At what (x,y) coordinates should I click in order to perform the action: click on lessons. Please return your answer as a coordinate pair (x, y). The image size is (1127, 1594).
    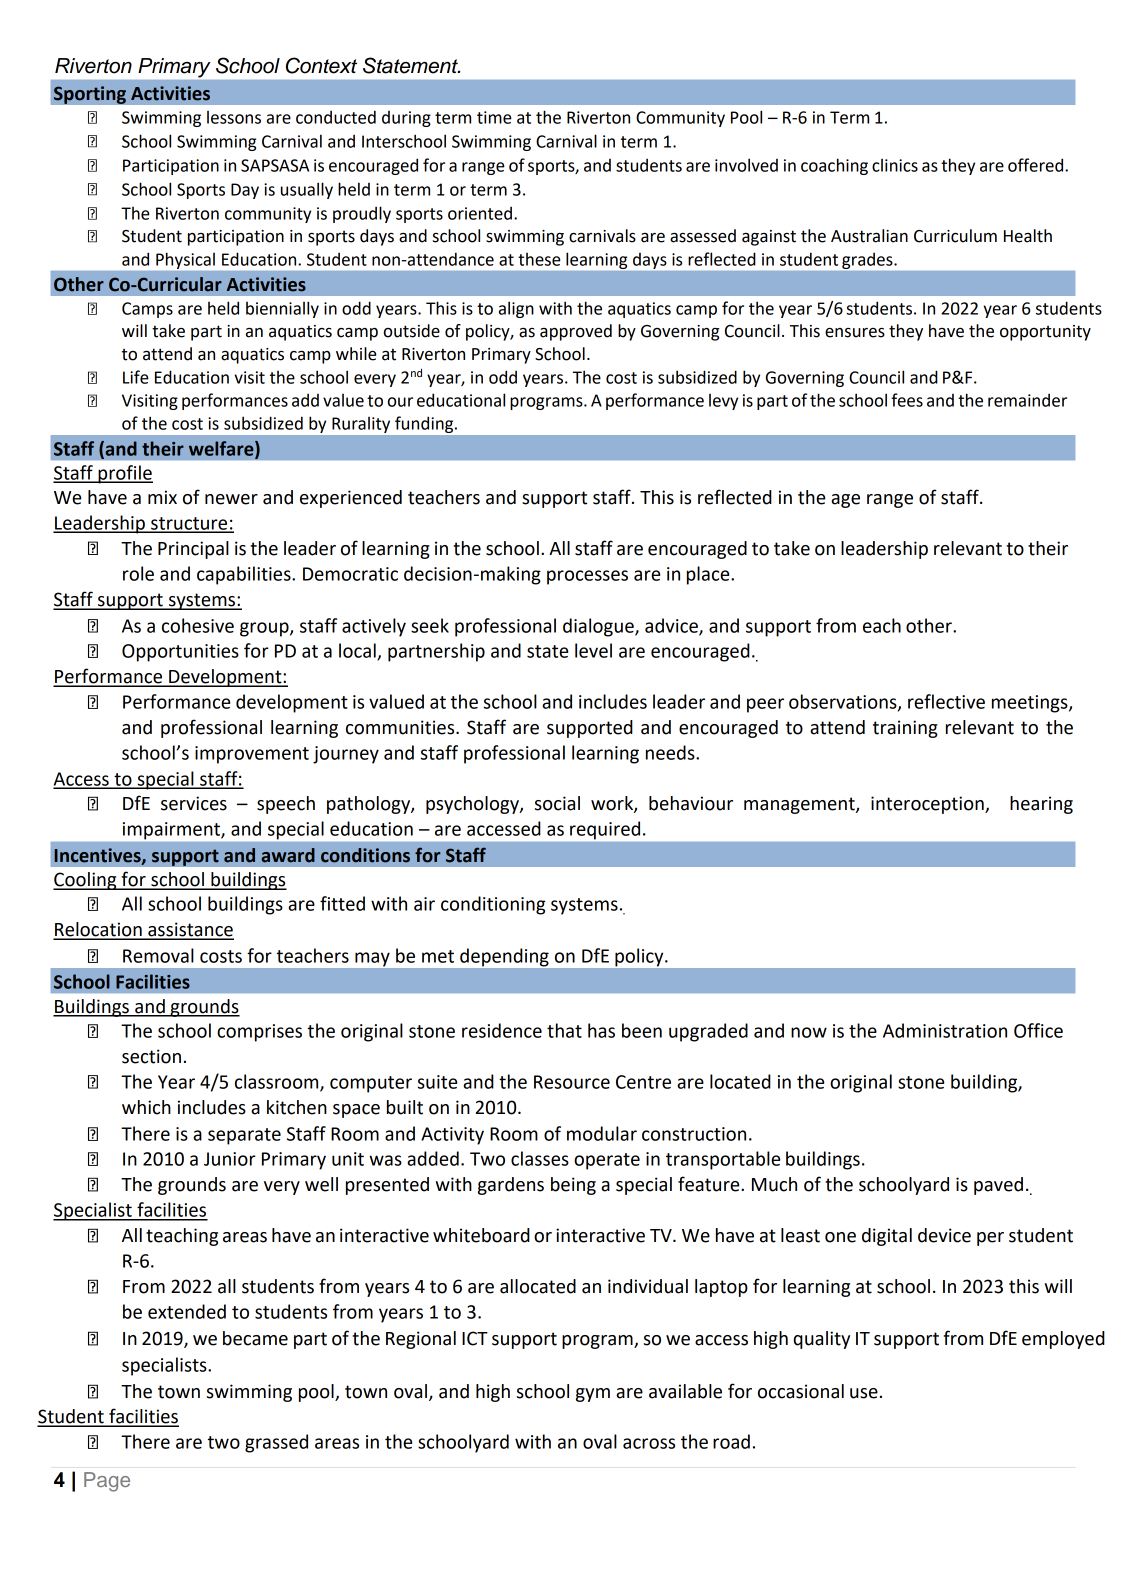
    Looking at the image, I should click on (234, 117).
